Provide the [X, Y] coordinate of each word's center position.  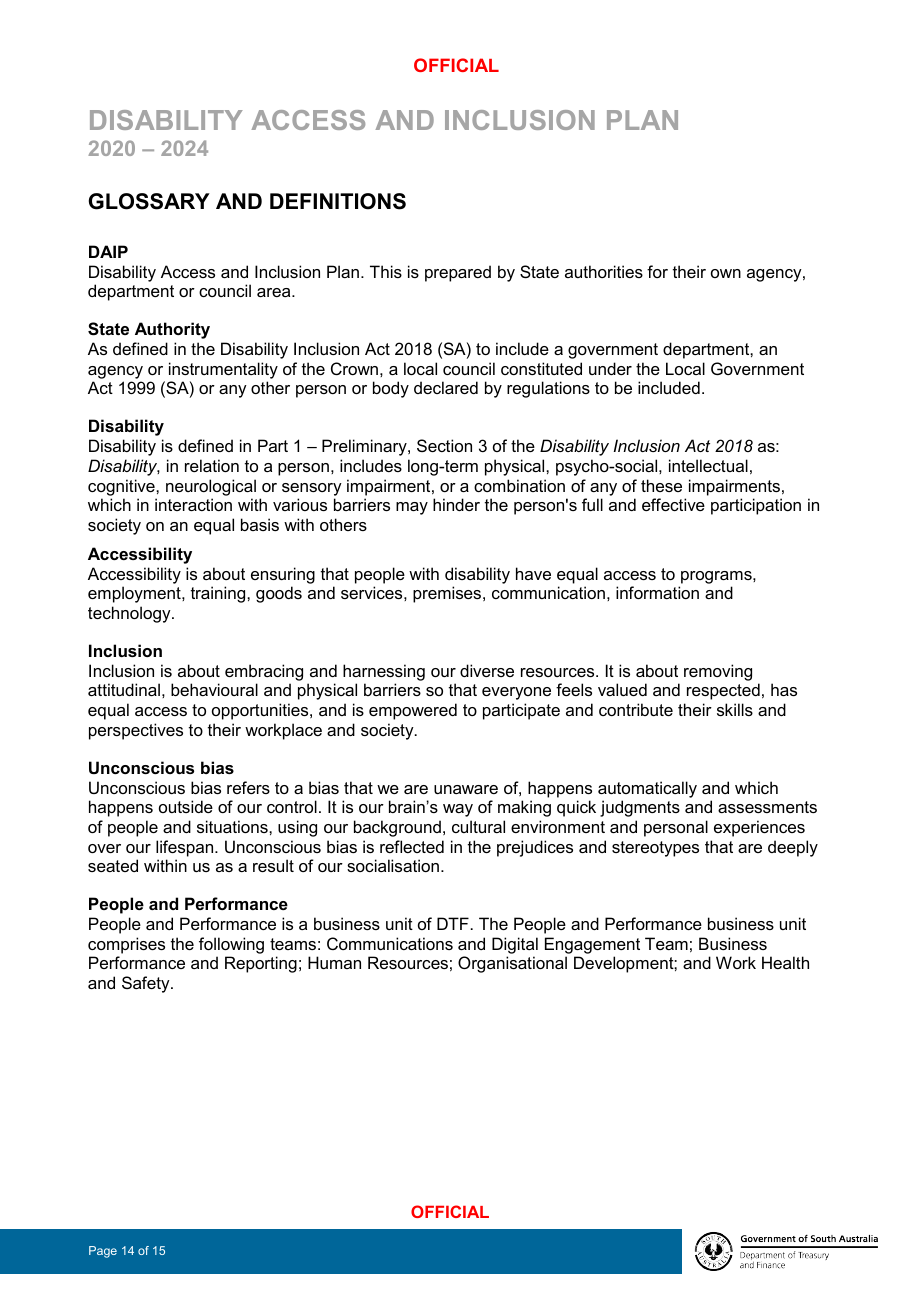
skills [735, 709]
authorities [604, 271]
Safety [147, 984]
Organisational [512, 964]
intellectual [708, 465]
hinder [456, 504]
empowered [413, 711]
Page [103, 1252]
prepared [458, 273]
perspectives [136, 731]
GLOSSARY [149, 201]
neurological [211, 487]
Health [785, 962]
